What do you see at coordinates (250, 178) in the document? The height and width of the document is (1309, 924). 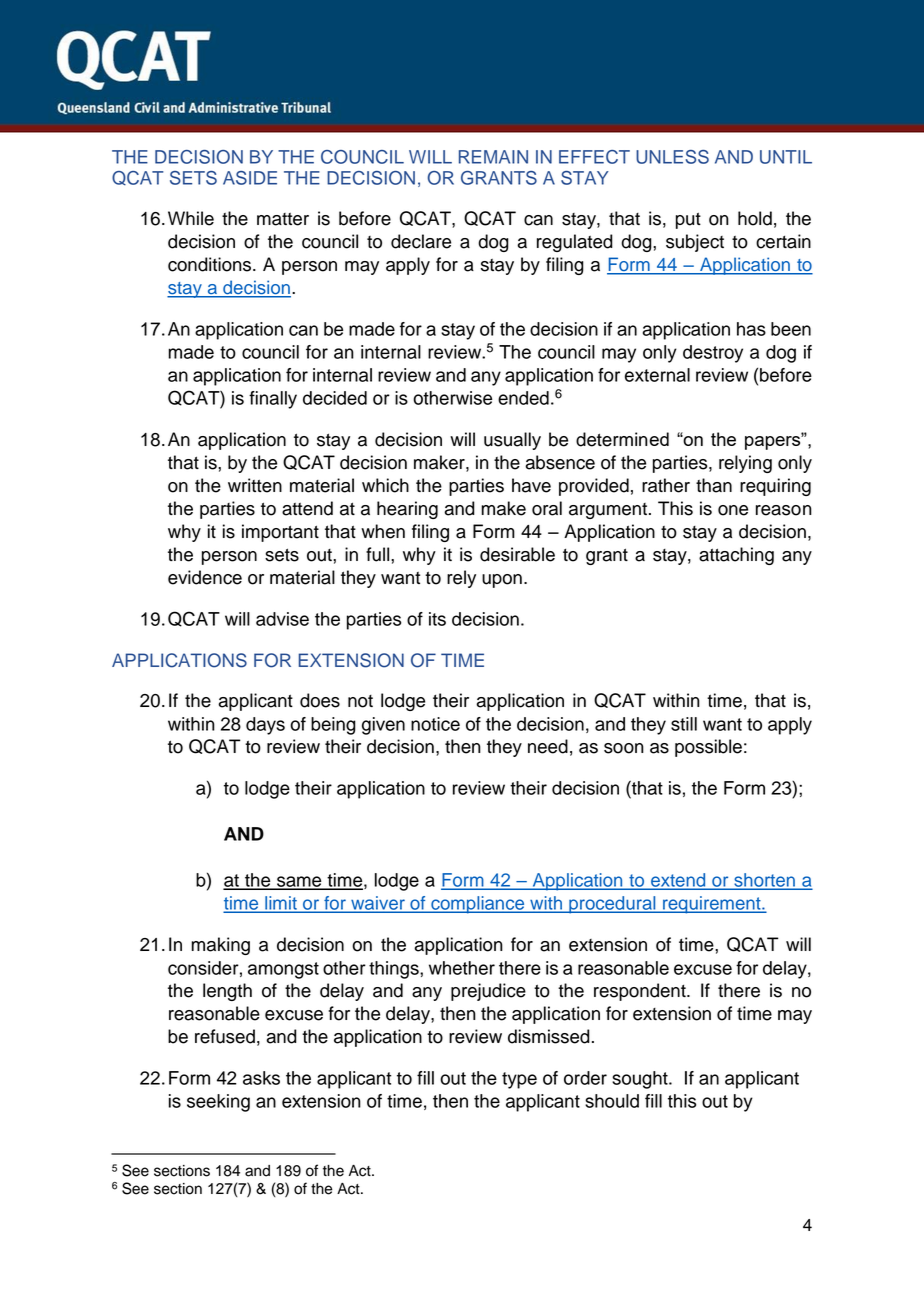 I see `ASIDE` at bounding box center [250, 178].
